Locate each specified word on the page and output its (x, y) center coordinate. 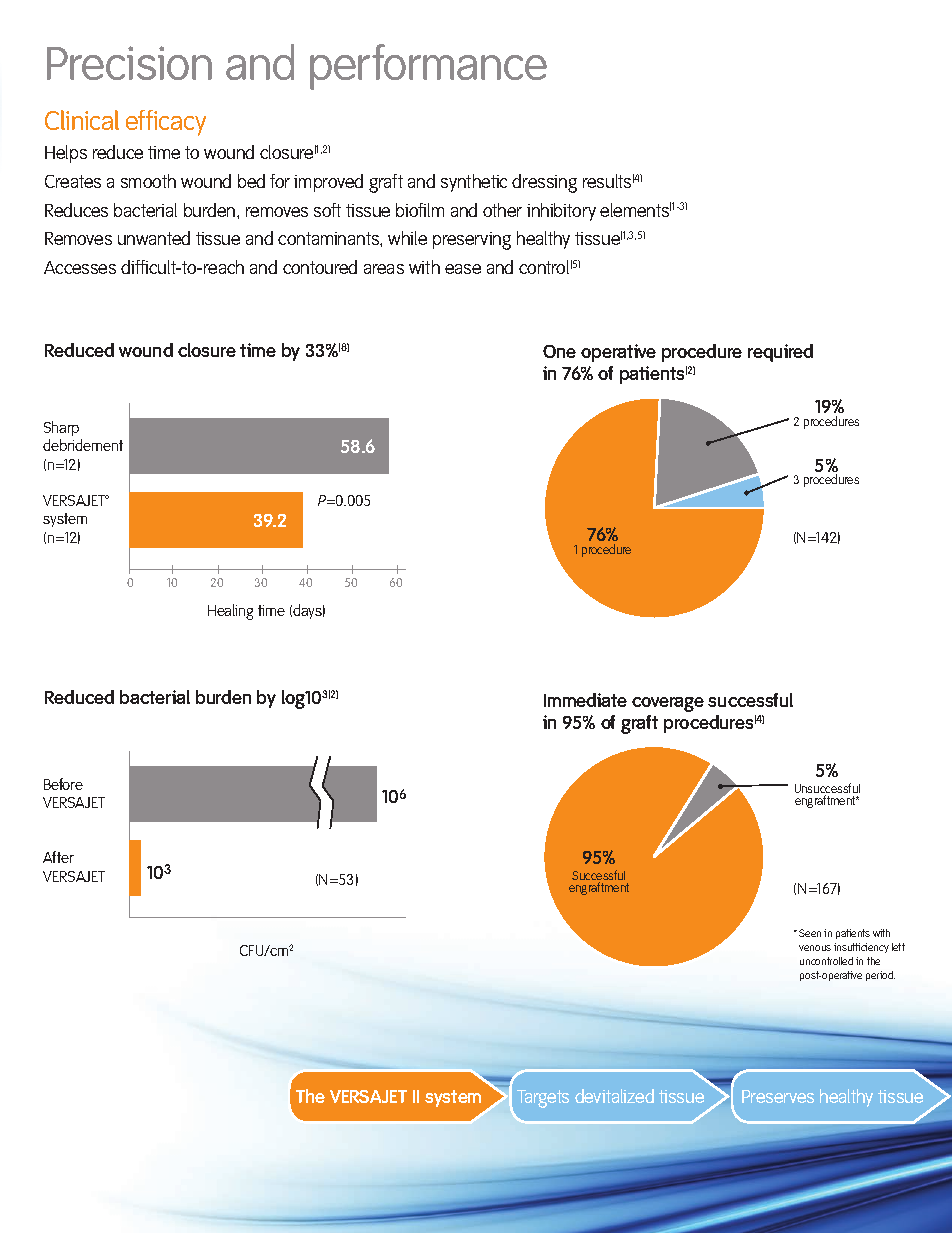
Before (63, 784)
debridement (83, 445)
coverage (668, 704)
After (58, 857)
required (780, 353)
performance (428, 67)
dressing (544, 183)
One (559, 351)
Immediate (585, 700)
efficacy (166, 123)
